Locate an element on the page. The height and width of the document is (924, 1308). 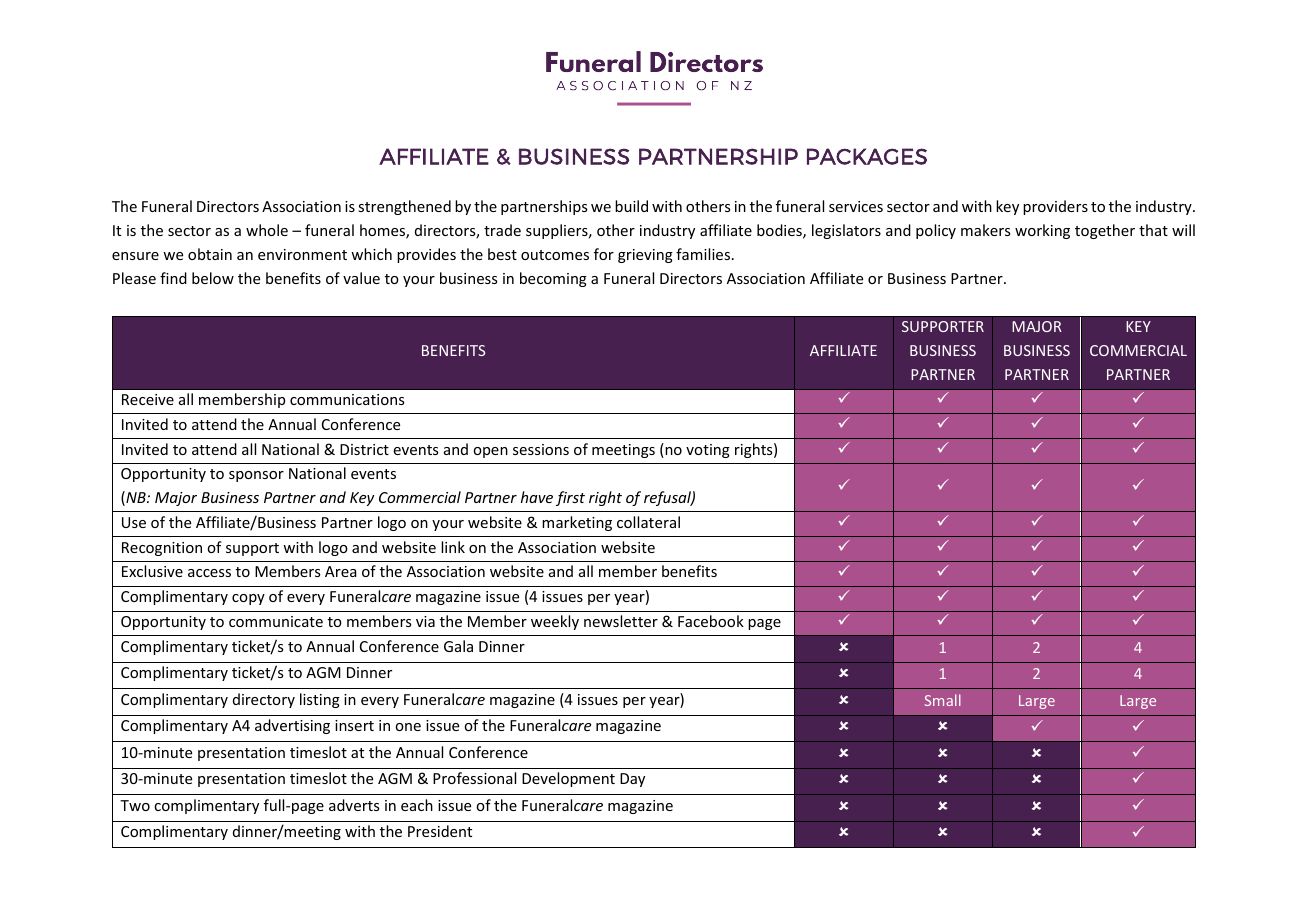
whole is located at coordinates (267, 230).
